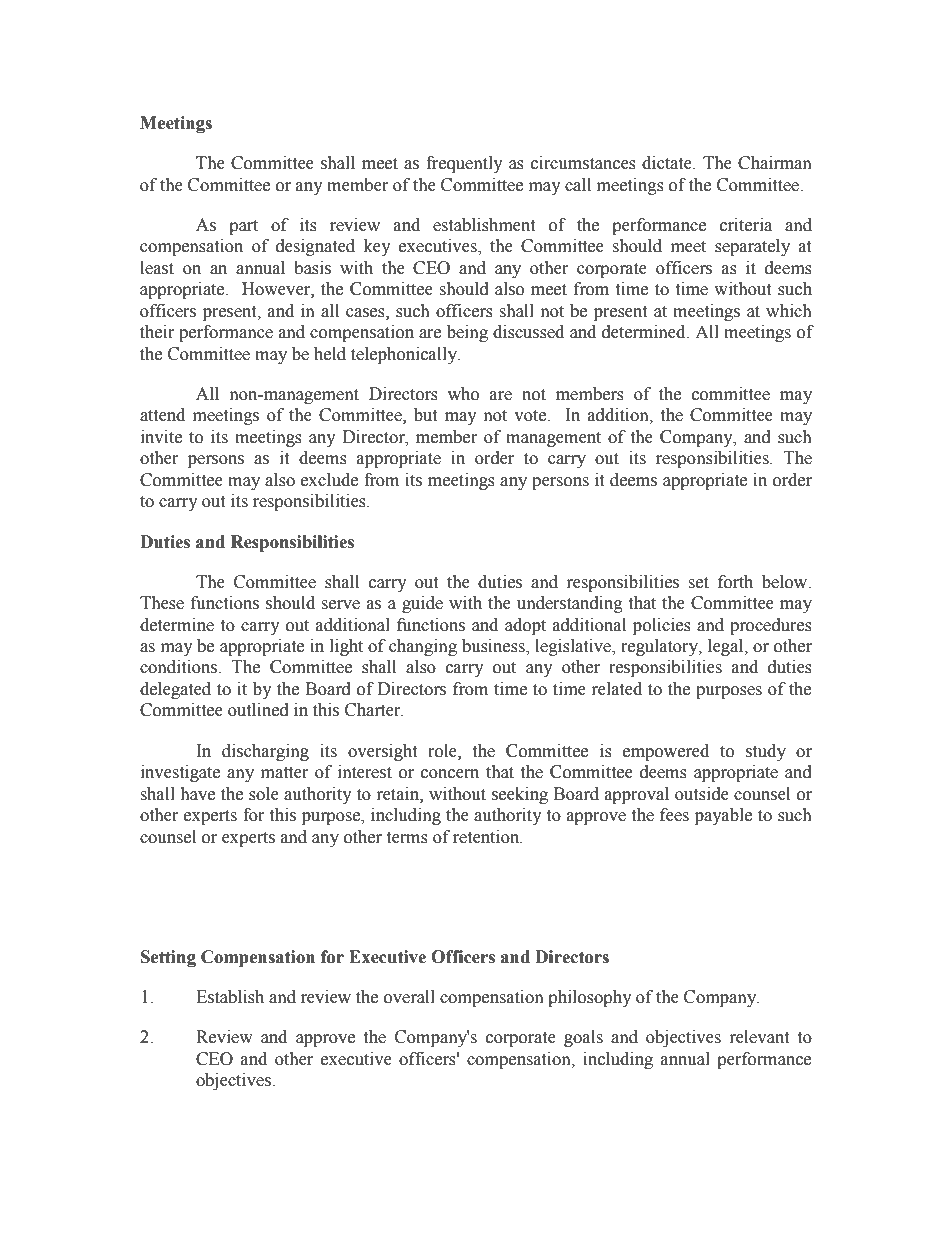 This page has height=1233, width=952. What do you see at coordinates (463, 394) in the page?
I see `who` at bounding box center [463, 394].
